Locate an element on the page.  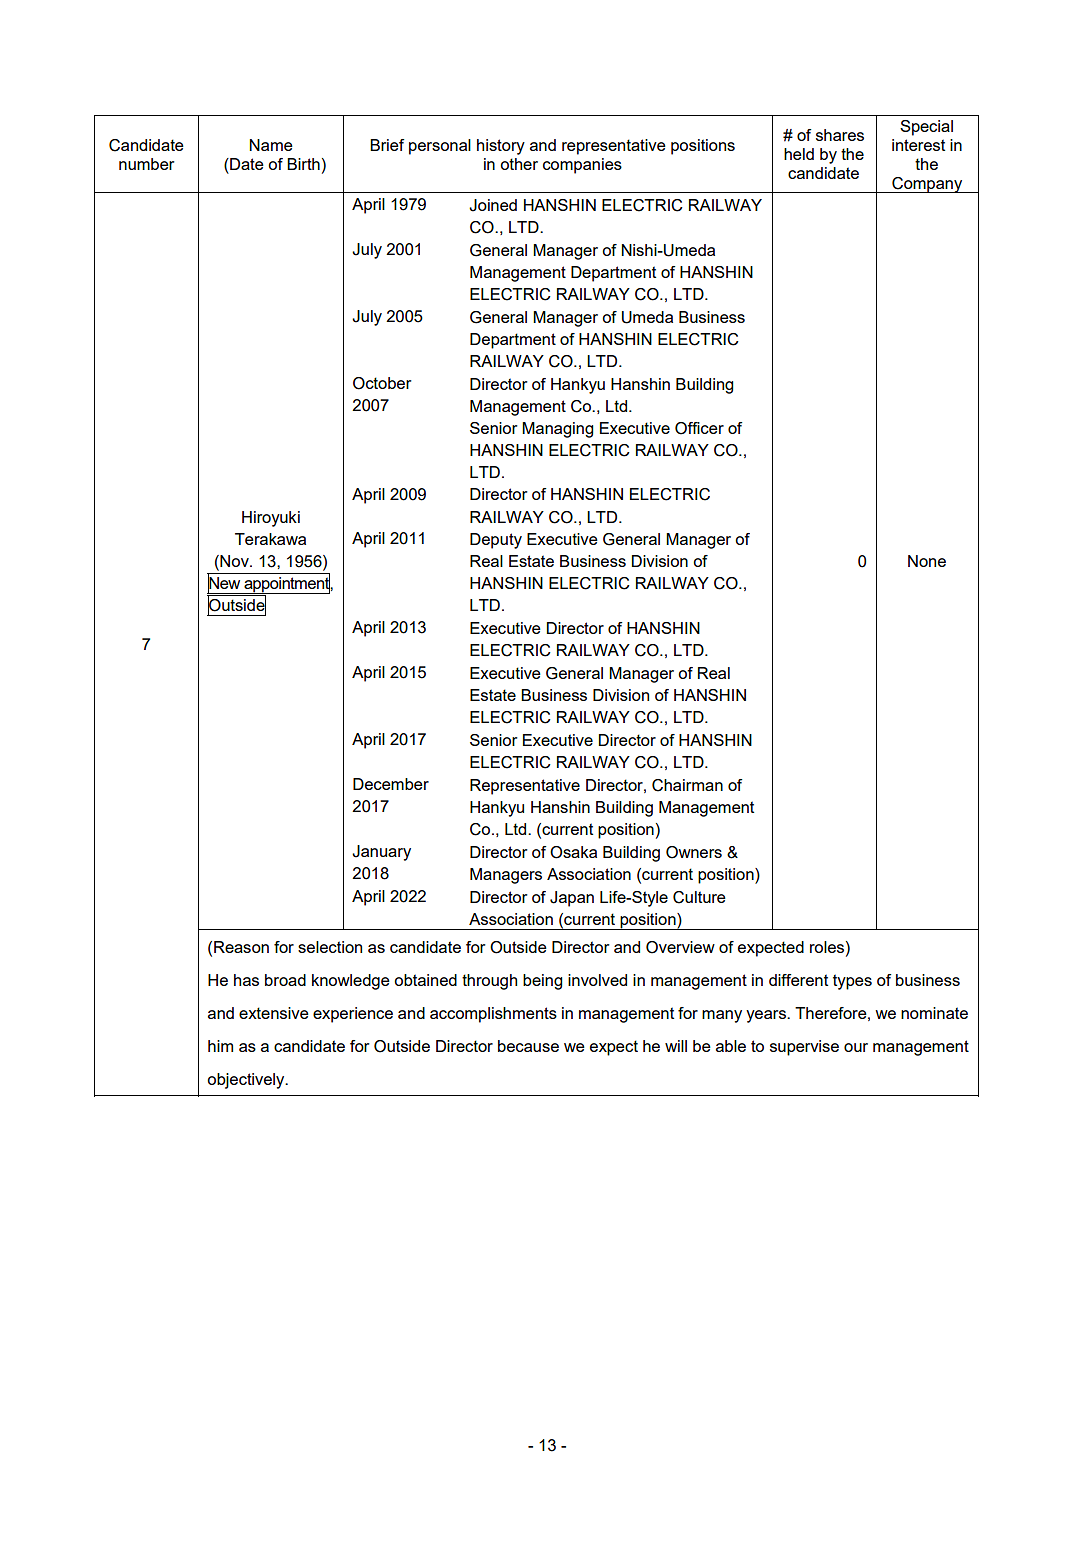
him is located at coordinates (220, 1046).
